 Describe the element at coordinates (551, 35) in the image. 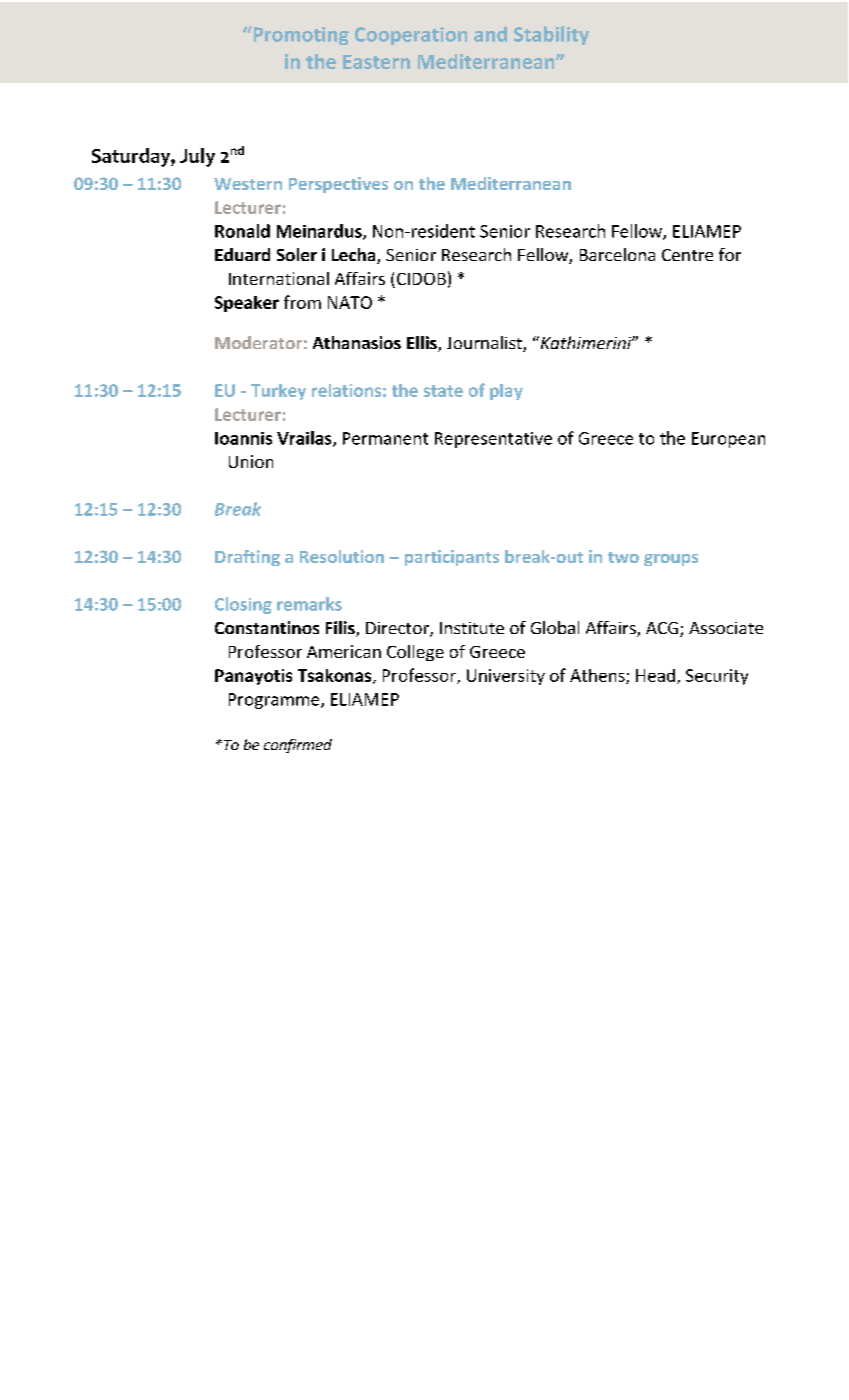

I see `Stability` at that location.
